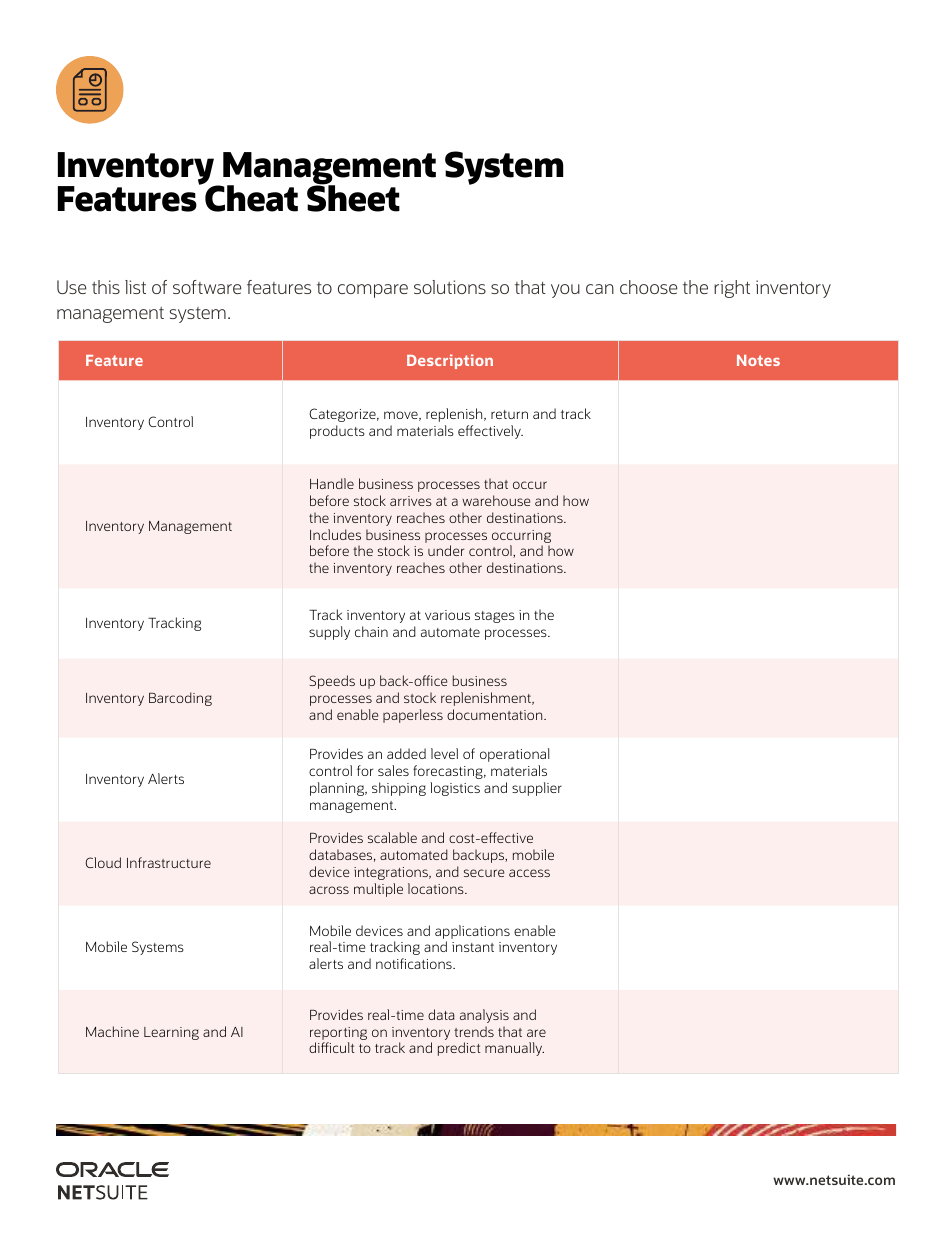  Describe the element at coordinates (514, 755) in the screenshot. I see `operational` at that location.
